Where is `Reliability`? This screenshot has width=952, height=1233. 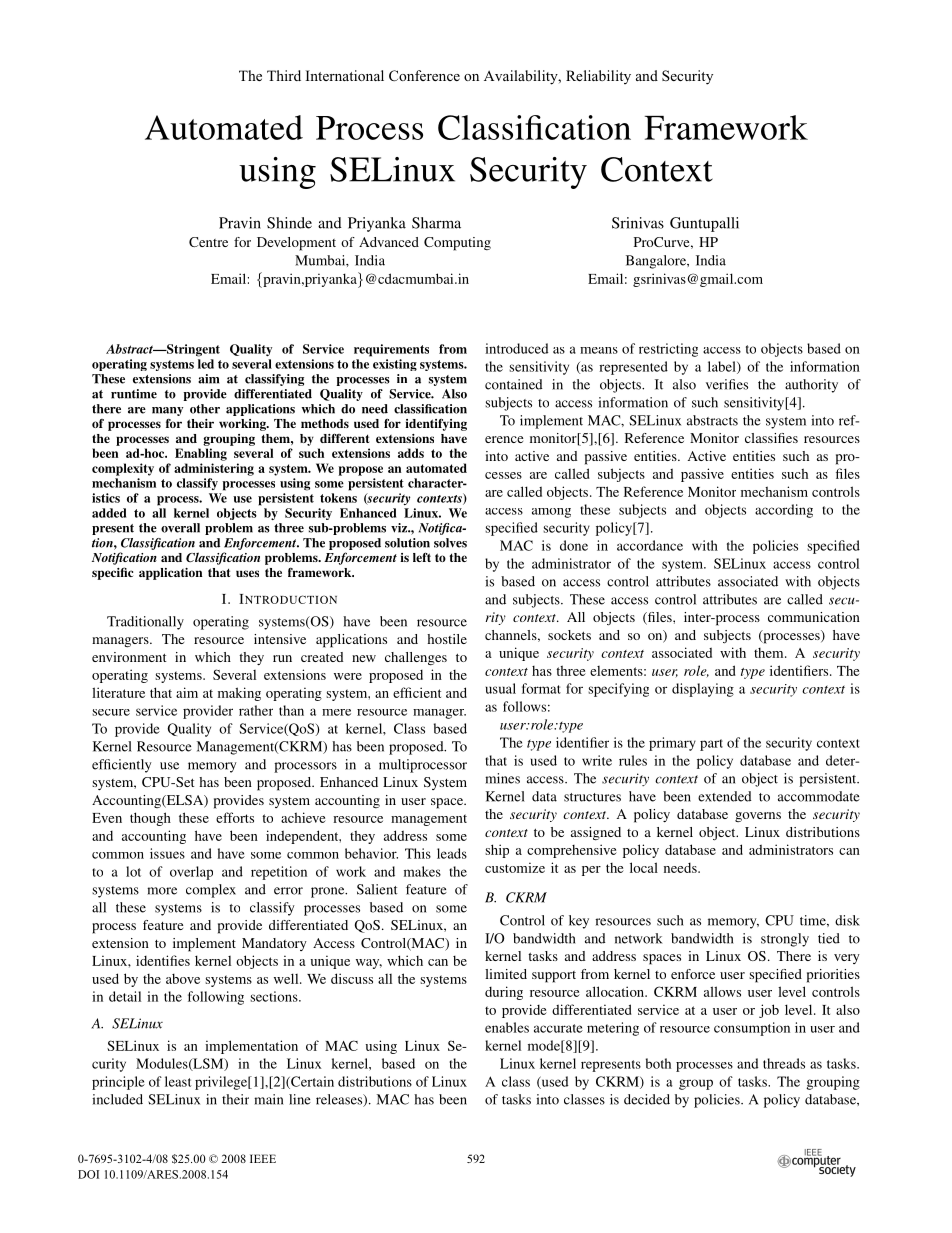
Reliability is located at coordinates (598, 77).
